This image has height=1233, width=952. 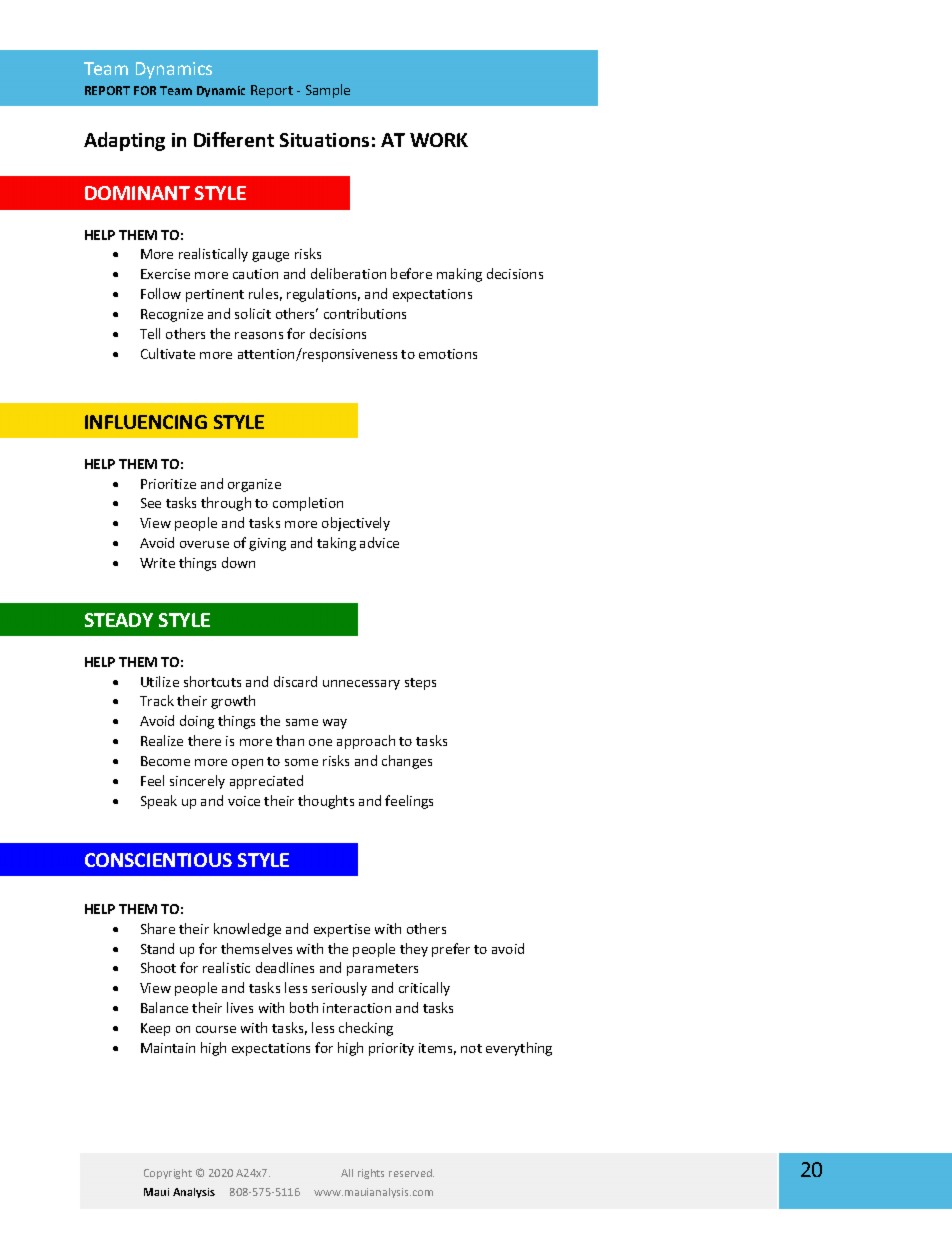 What do you see at coordinates (168, 484) in the image?
I see `Prioritize` at bounding box center [168, 484].
